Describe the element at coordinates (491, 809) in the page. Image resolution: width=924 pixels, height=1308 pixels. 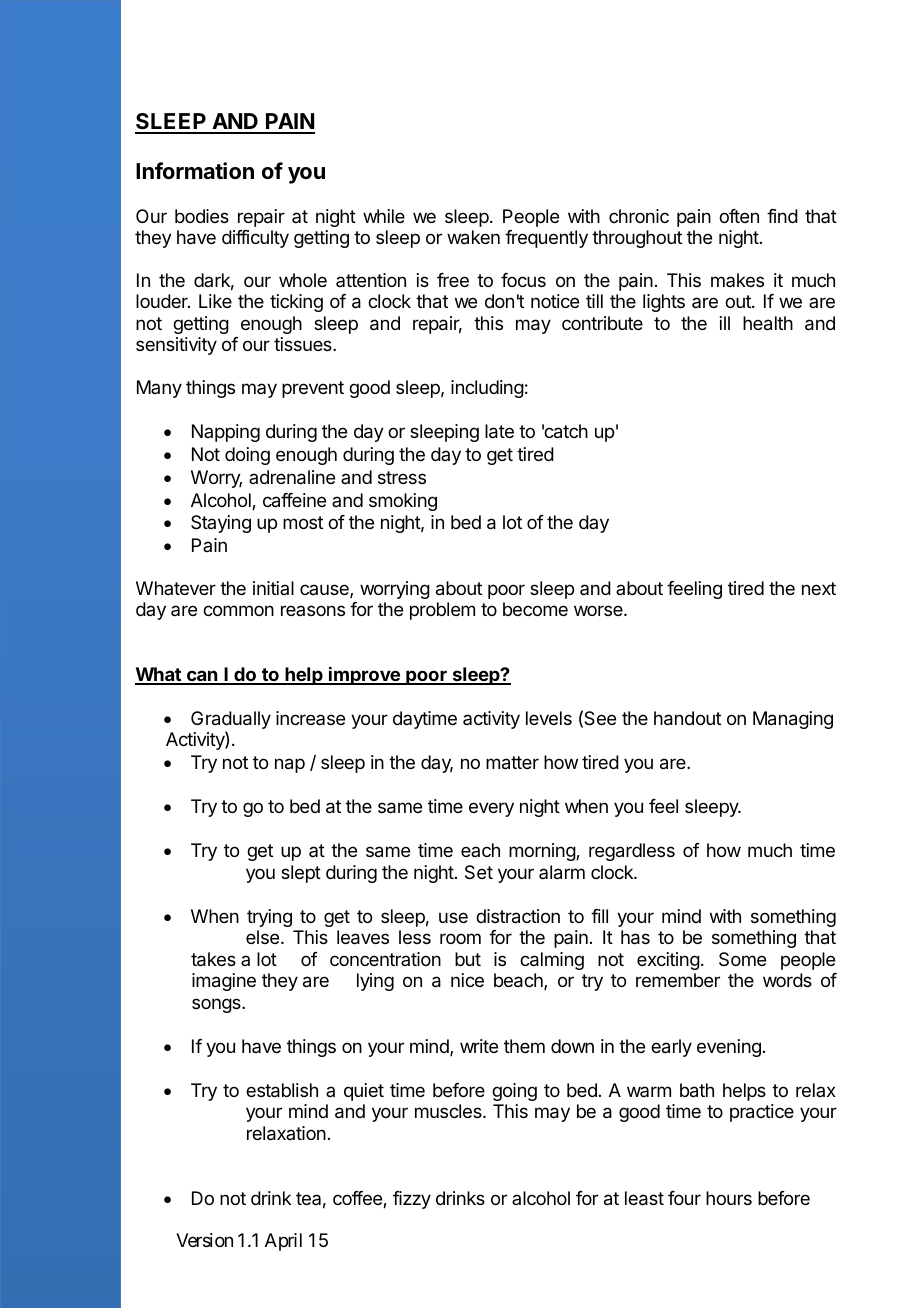
I see `every` at that location.
